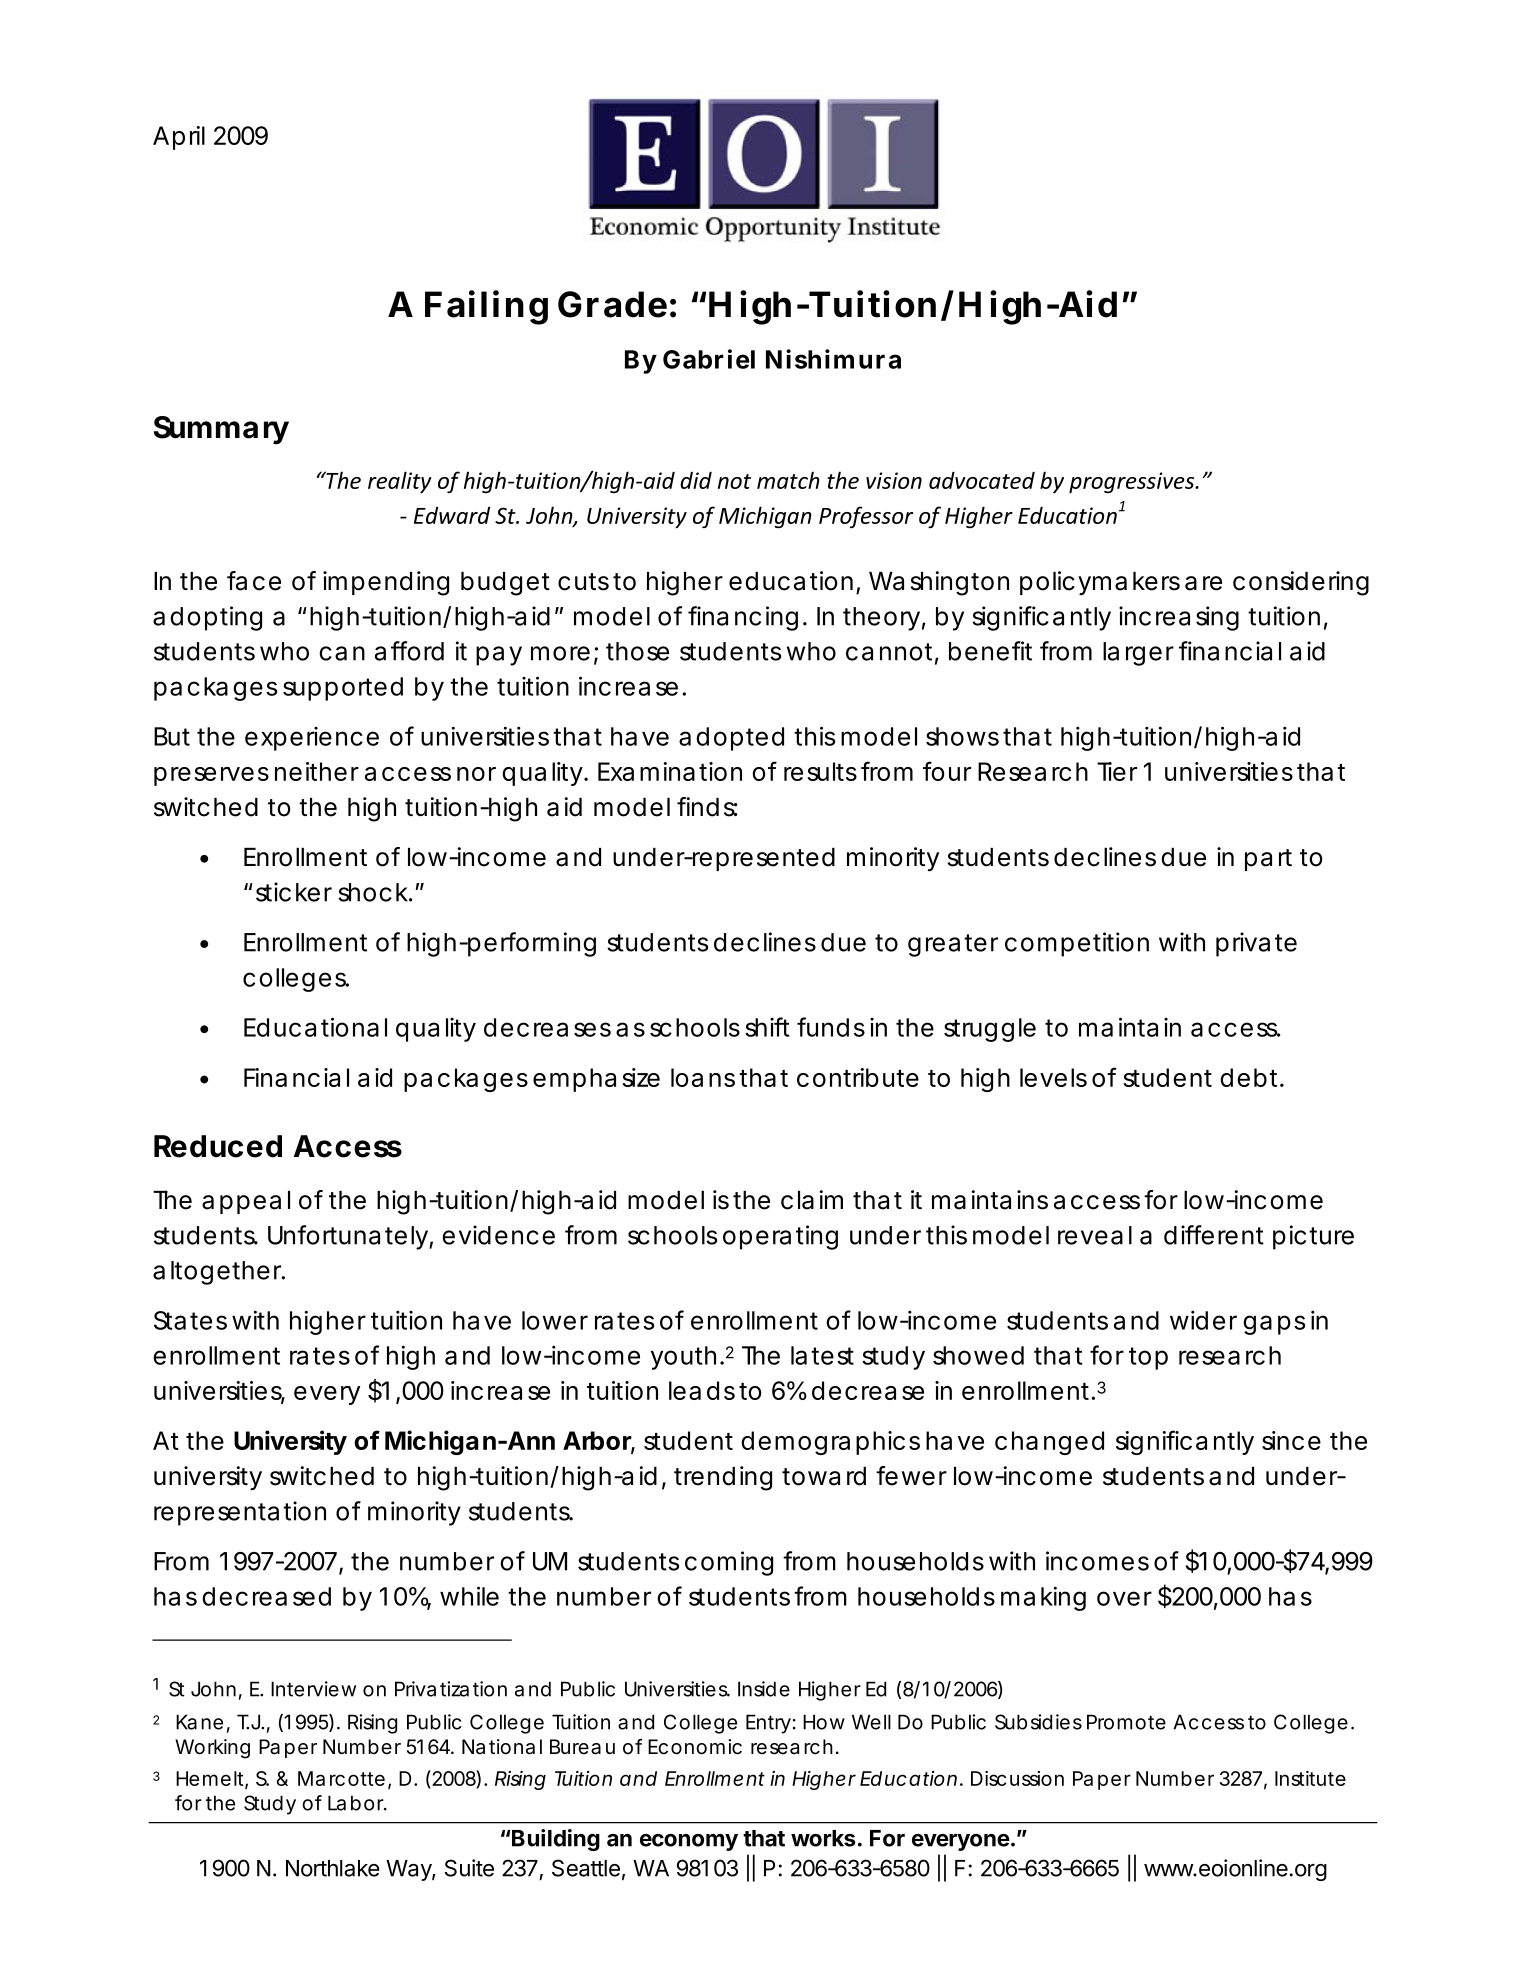 This screenshot has height=1975, width=1526. I want to click on private, so click(1256, 944).
